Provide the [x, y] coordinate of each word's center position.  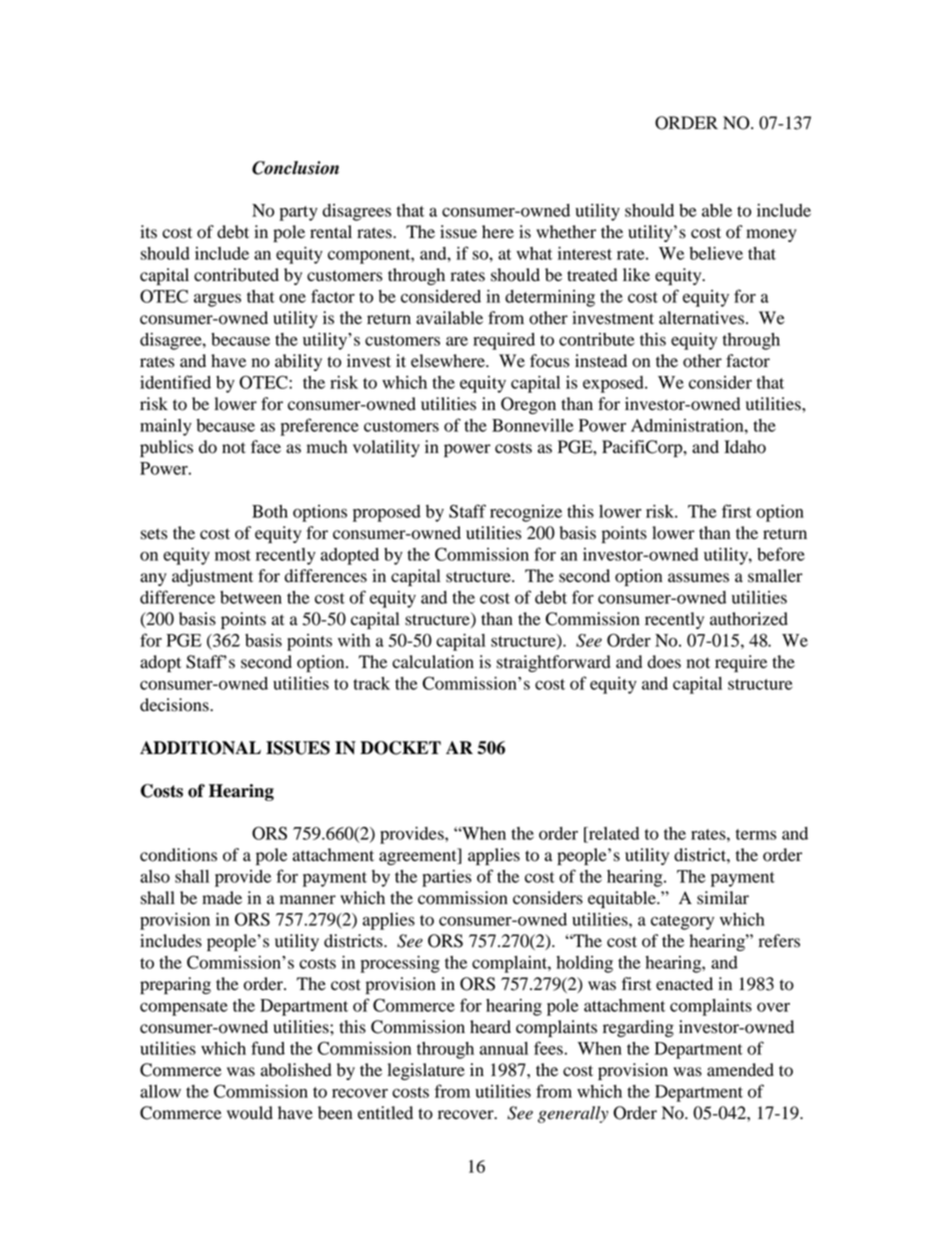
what [534, 253]
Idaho [745, 447]
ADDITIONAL [200, 748]
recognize [526, 513]
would [250, 1113]
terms [756, 834]
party [298, 213]
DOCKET [400, 748]
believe [716, 253]
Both [270, 511]
